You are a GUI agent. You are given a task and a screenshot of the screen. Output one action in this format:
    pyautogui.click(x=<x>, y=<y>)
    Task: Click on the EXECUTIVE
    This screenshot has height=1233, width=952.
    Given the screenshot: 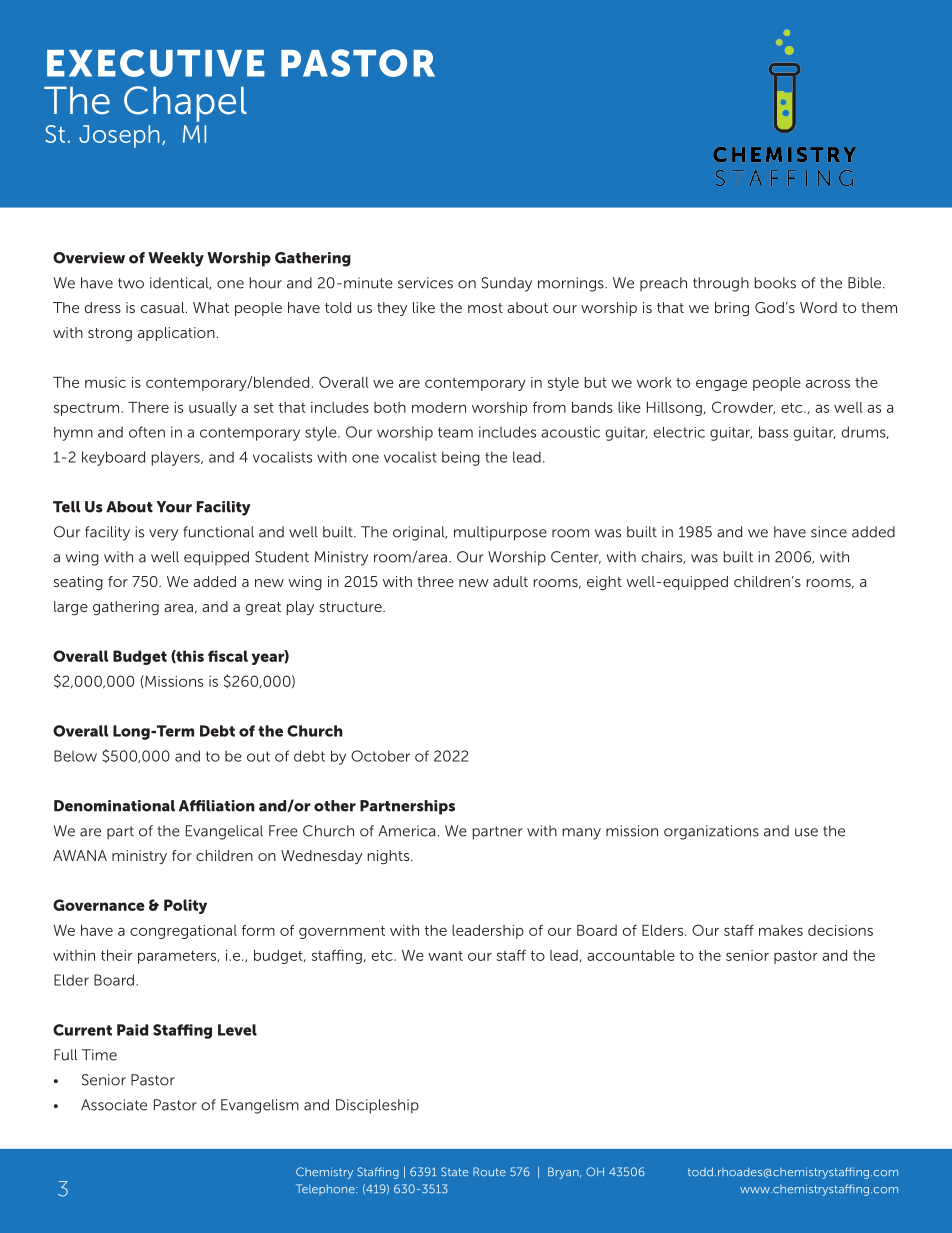 What is the action you would take?
    pyautogui.click(x=156, y=63)
